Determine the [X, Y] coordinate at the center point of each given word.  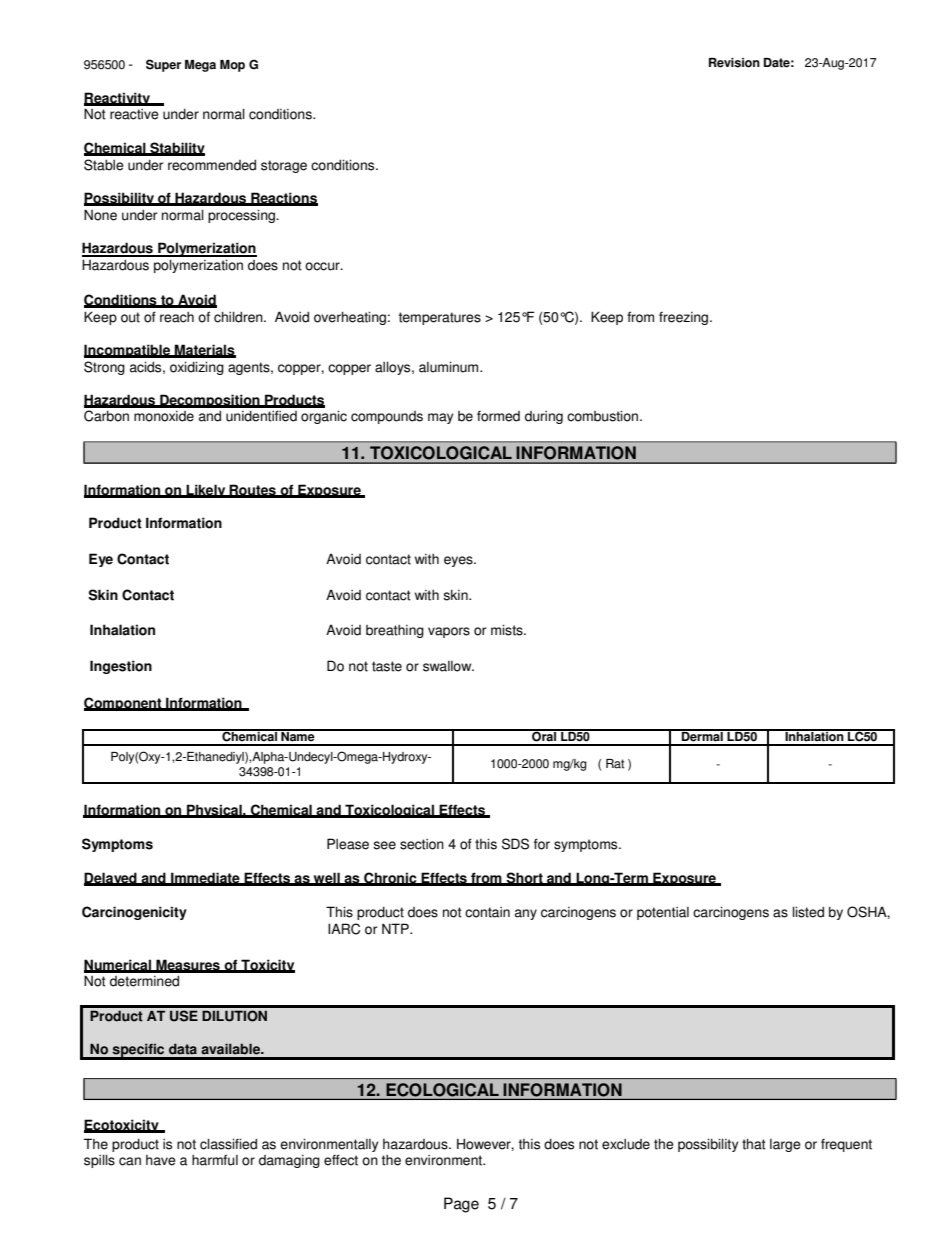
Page [461, 1205]
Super [163, 65]
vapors [449, 632]
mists [508, 630]
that [754, 1144]
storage [284, 166]
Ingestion [121, 667]
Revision [734, 63]
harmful [215, 1160]
